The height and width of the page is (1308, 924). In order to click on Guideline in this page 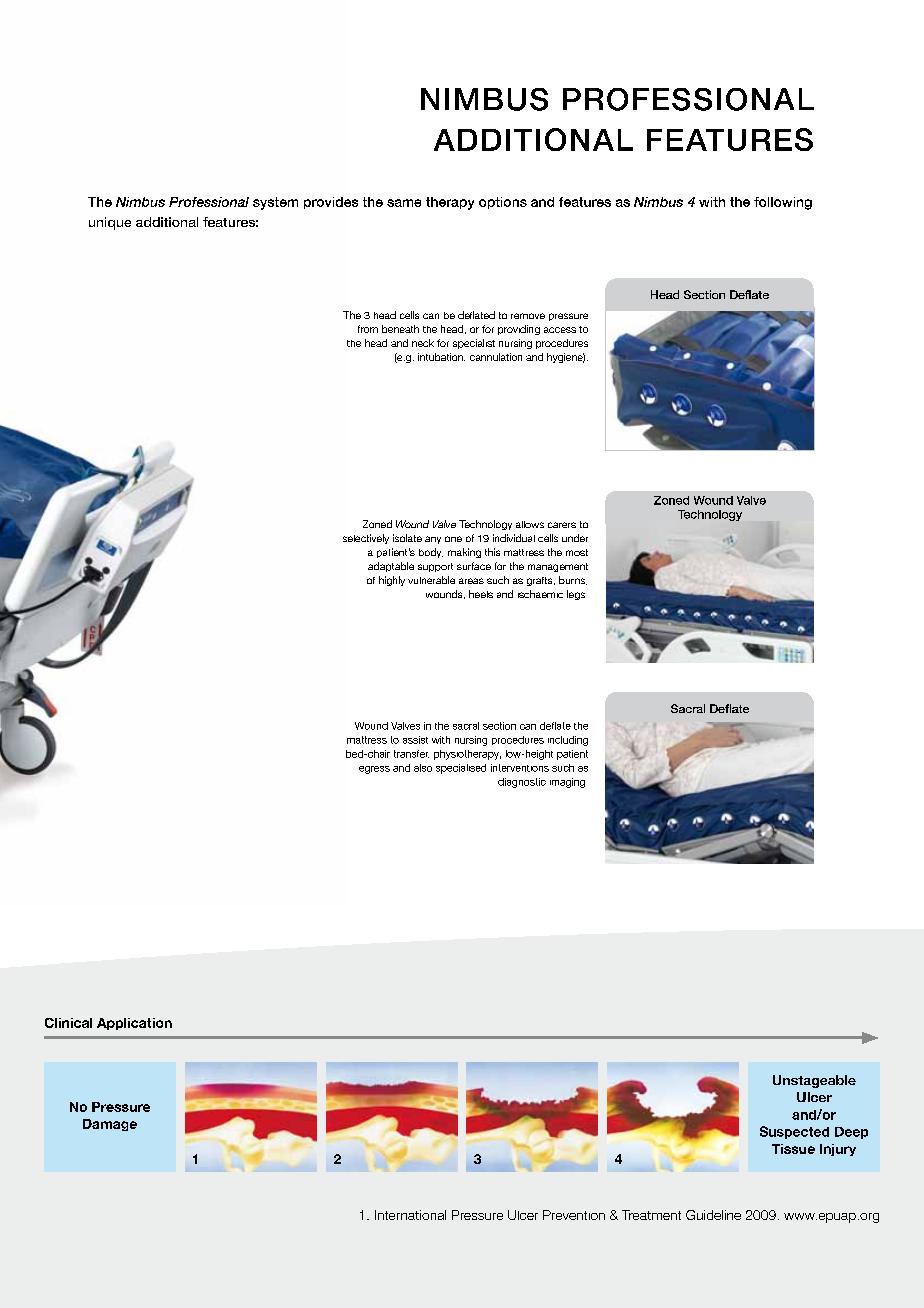, I will do `click(713, 1215)`.
